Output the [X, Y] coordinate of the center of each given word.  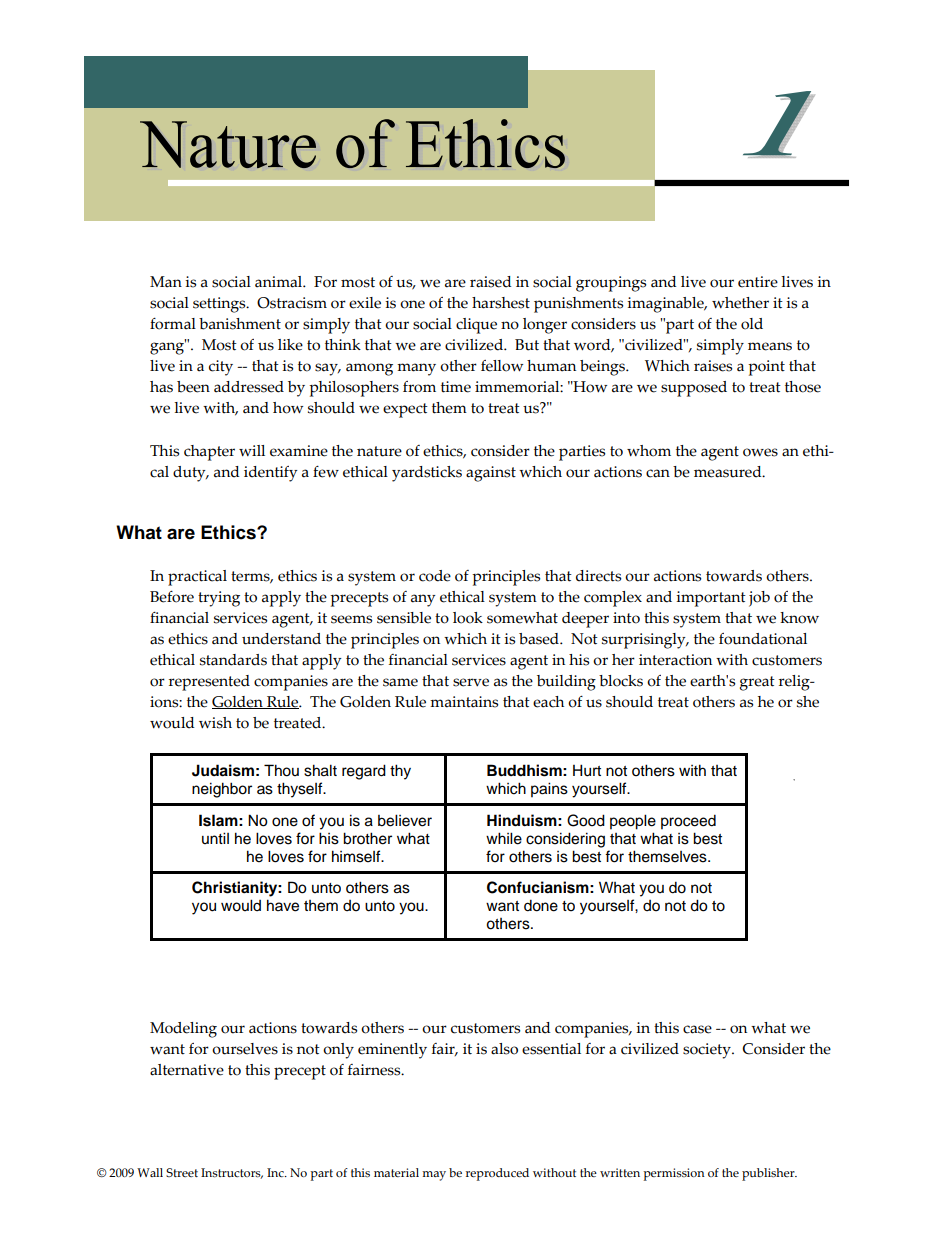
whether [740, 303]
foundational [763, 639]
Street [182, 1172]
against [491, 474]
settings [220, 305]
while [504, 838]
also [504, 1049]
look [468, 618]
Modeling [183, 1030]
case [697, 1029]
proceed [688, 822]
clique [476, 326]
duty [190, 474]
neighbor [222, 790]
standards [233, 660]
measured [729, 472]
